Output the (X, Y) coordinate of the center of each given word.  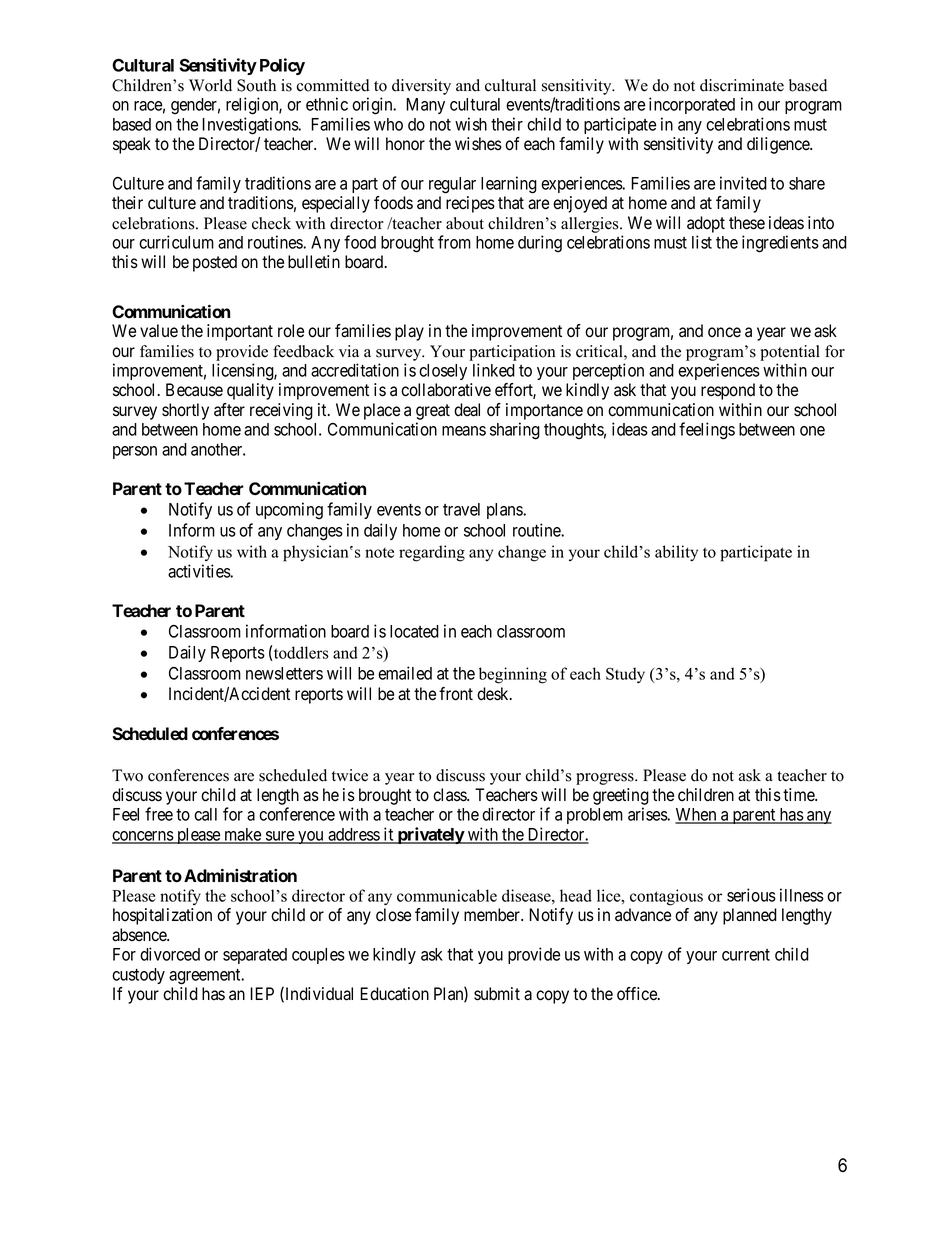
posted (215, 263)
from (454, 242)
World (210, 85)
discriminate (742, 85)
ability (676, 553)
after (229, 410)
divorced (170, 954)
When (697, 815)
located (414, 631)
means (464, 431)
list (702, 242)
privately (430, 835)
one (812, 431)
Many (425, 106)
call (205, 814)
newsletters (284, 673)
